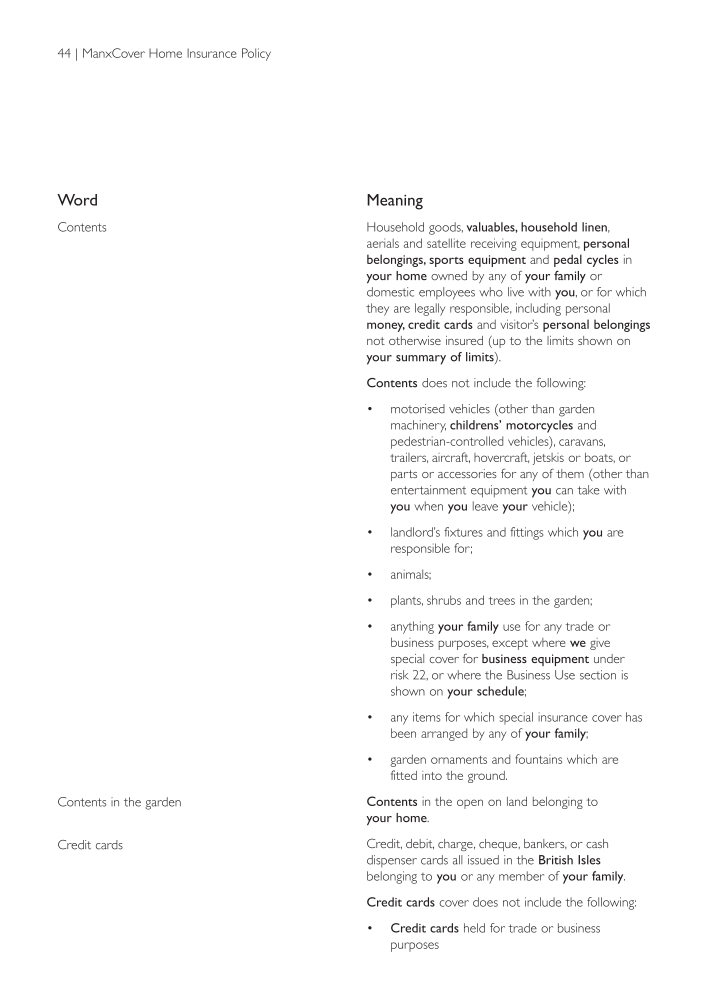 The image size is (709, 1006). I want to click on Word, so click(77, 200).
